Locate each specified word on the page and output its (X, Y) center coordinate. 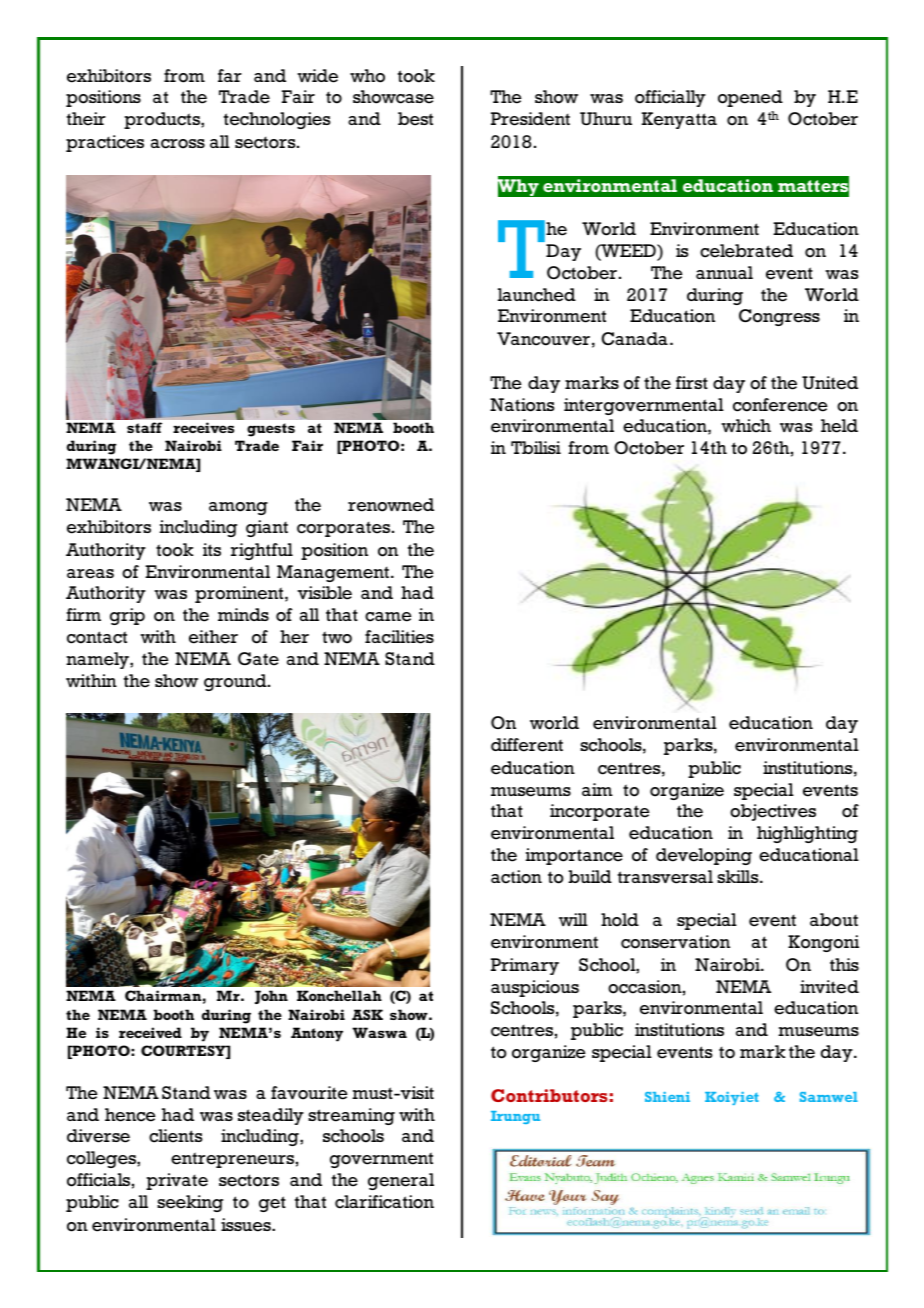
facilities (399, 637)
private (177, 1181)
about (834, 920)
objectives (773, 812)
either (213, 637)
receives (203, 427)
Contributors (549, 1095)
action (516, 877)
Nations (522, 405)
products (163, 120)
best (415, 119)
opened (750, 98)
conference (780, 405)
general (401, 1181)
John (271, 997)
